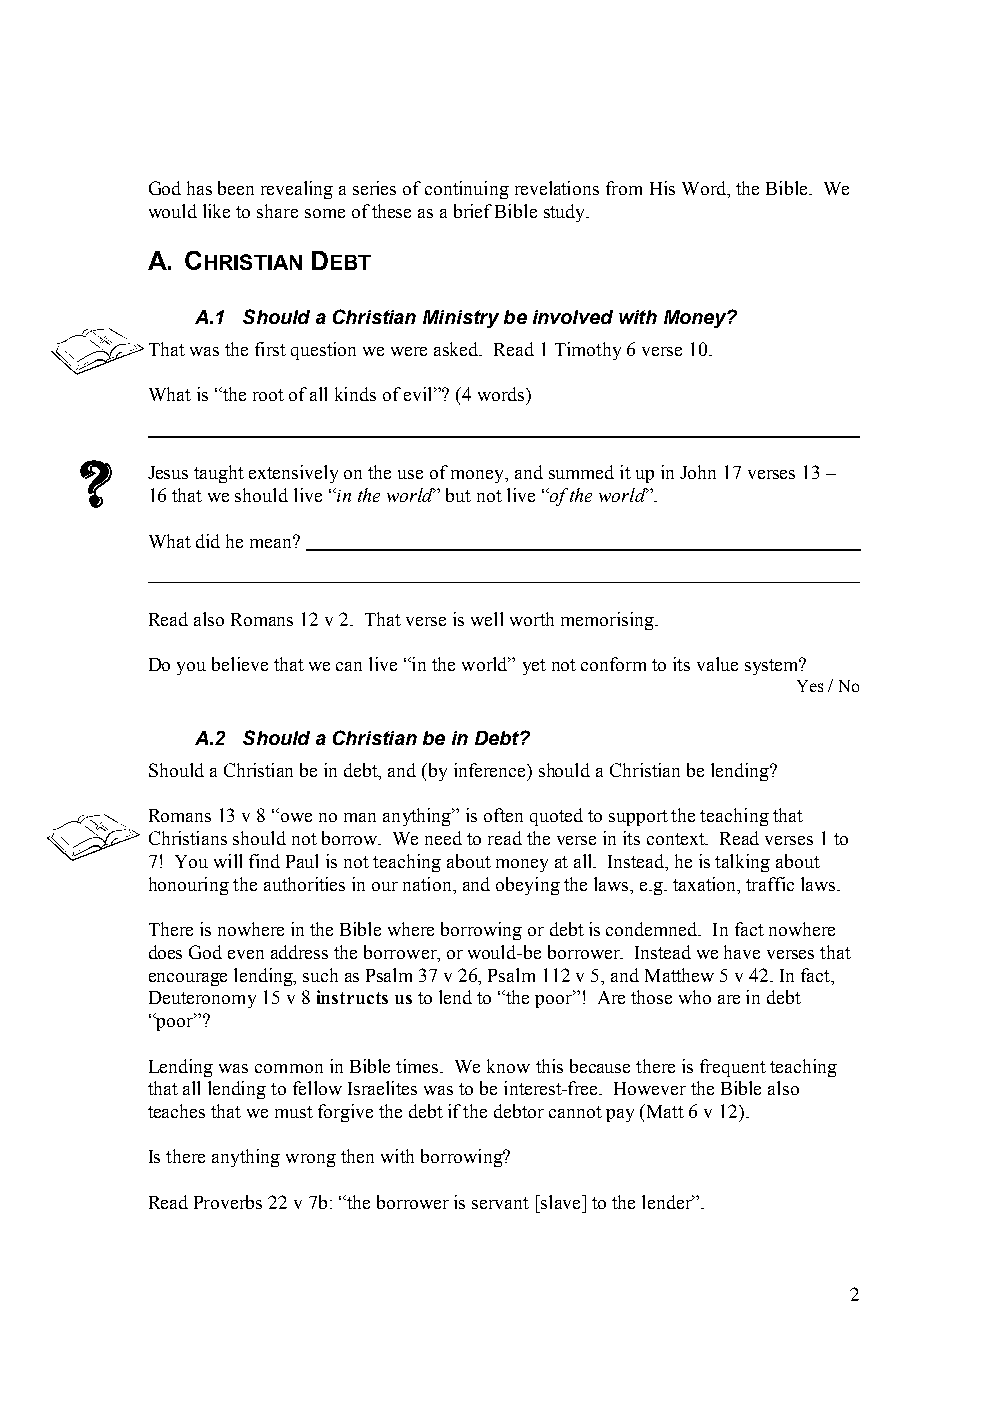 This screenshot has width=1007, height=1425. Describe the element at coordinates (677, 839) in the screenshot. I see `context` at that location.
